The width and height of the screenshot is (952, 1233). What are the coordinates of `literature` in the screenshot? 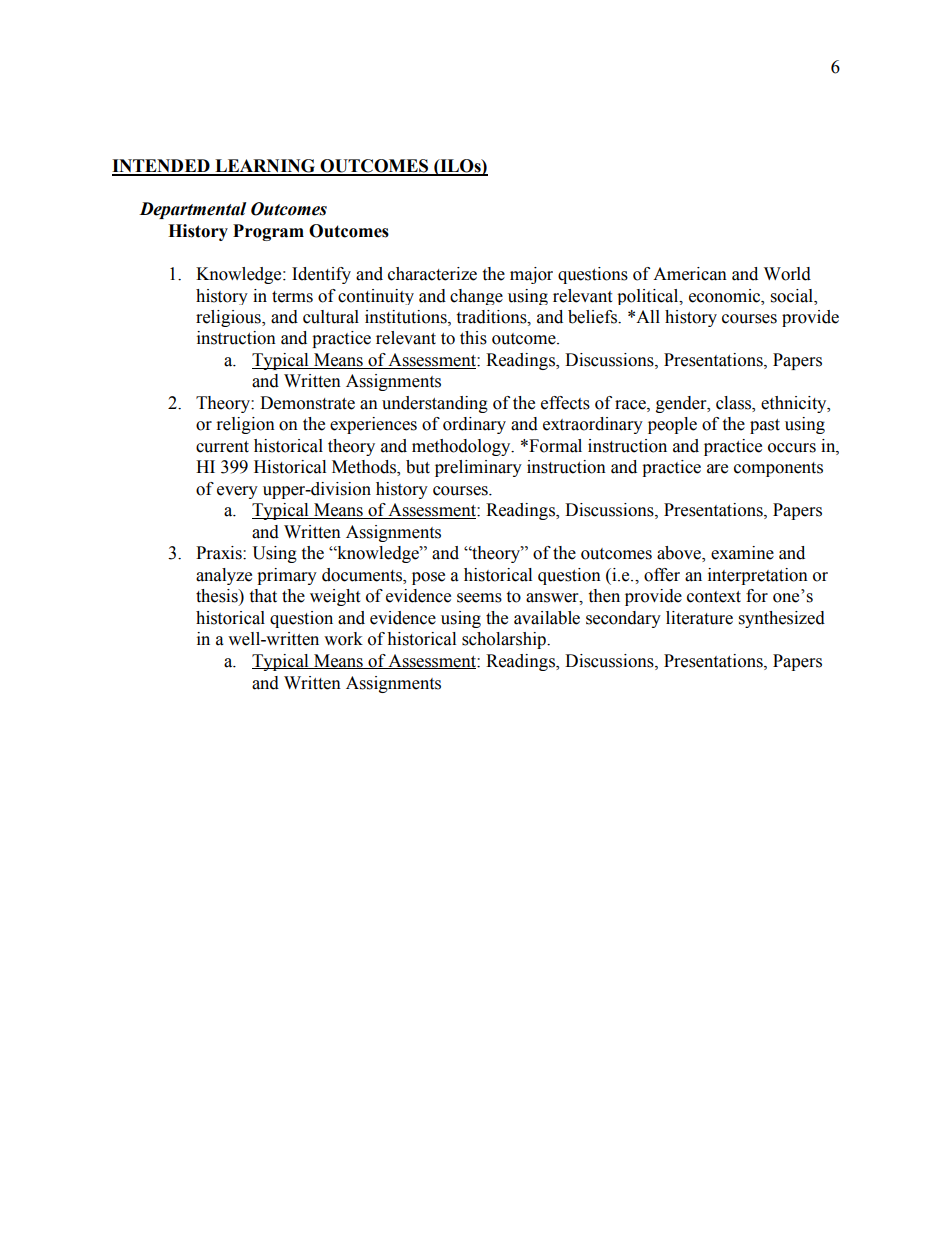 It's located at (699, 618).
